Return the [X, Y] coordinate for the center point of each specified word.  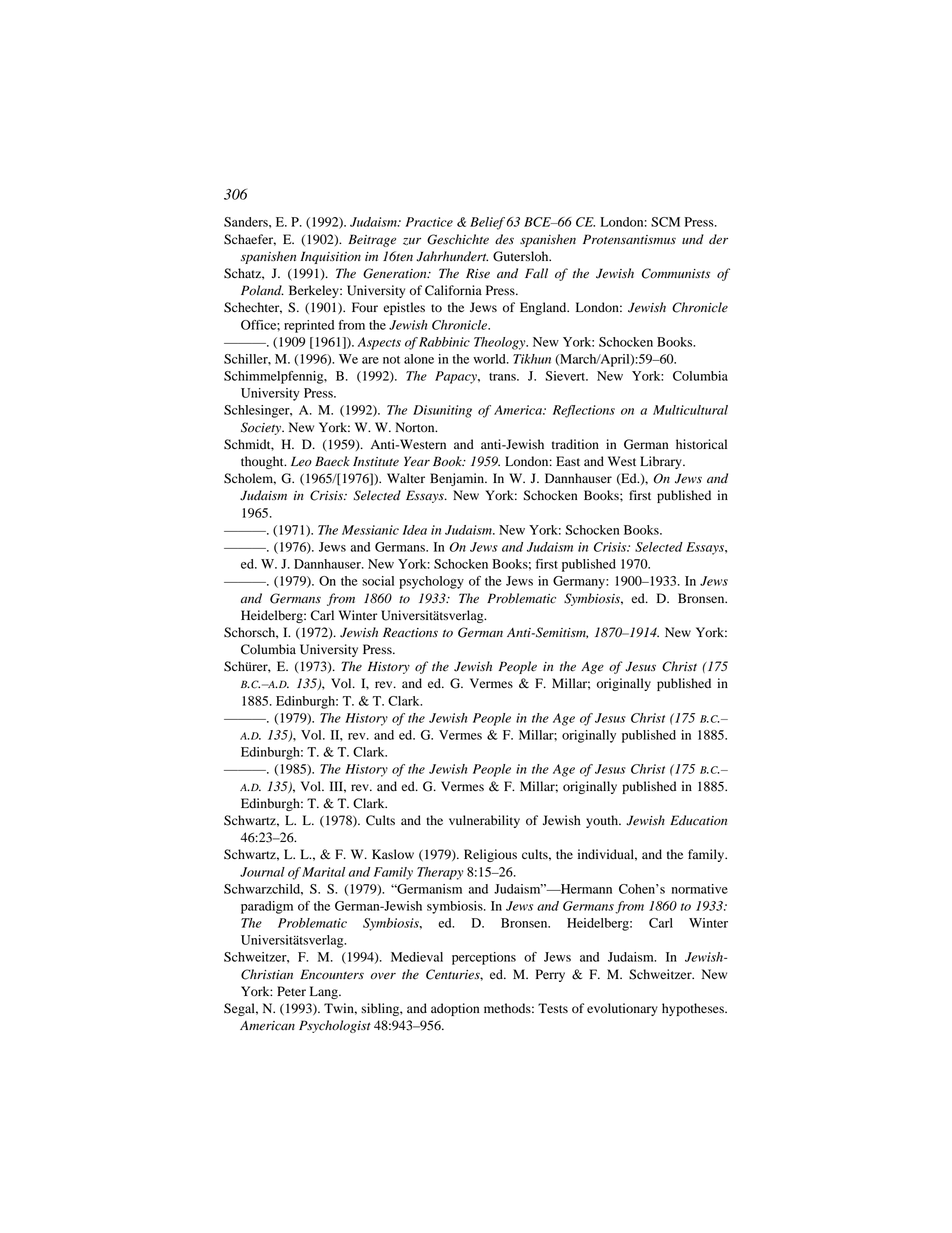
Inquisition [330, 257]
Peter [291, 991]
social [378, 581]
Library [662, 462]
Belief [487, 223]
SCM [665, 222]
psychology [431, 582]
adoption [455, 1009]
